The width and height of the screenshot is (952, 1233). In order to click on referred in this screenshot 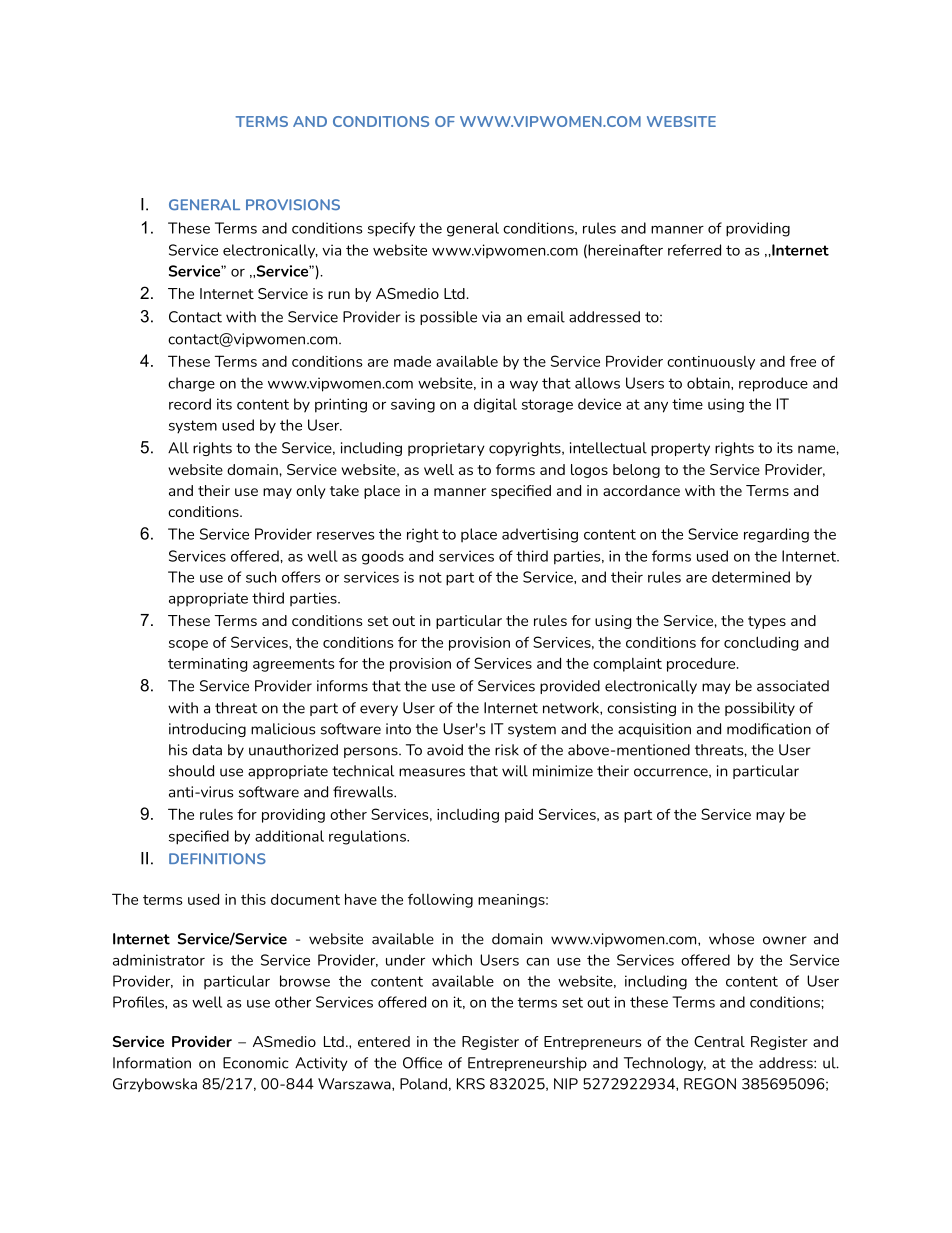, I will do `click(694, 250)`.
